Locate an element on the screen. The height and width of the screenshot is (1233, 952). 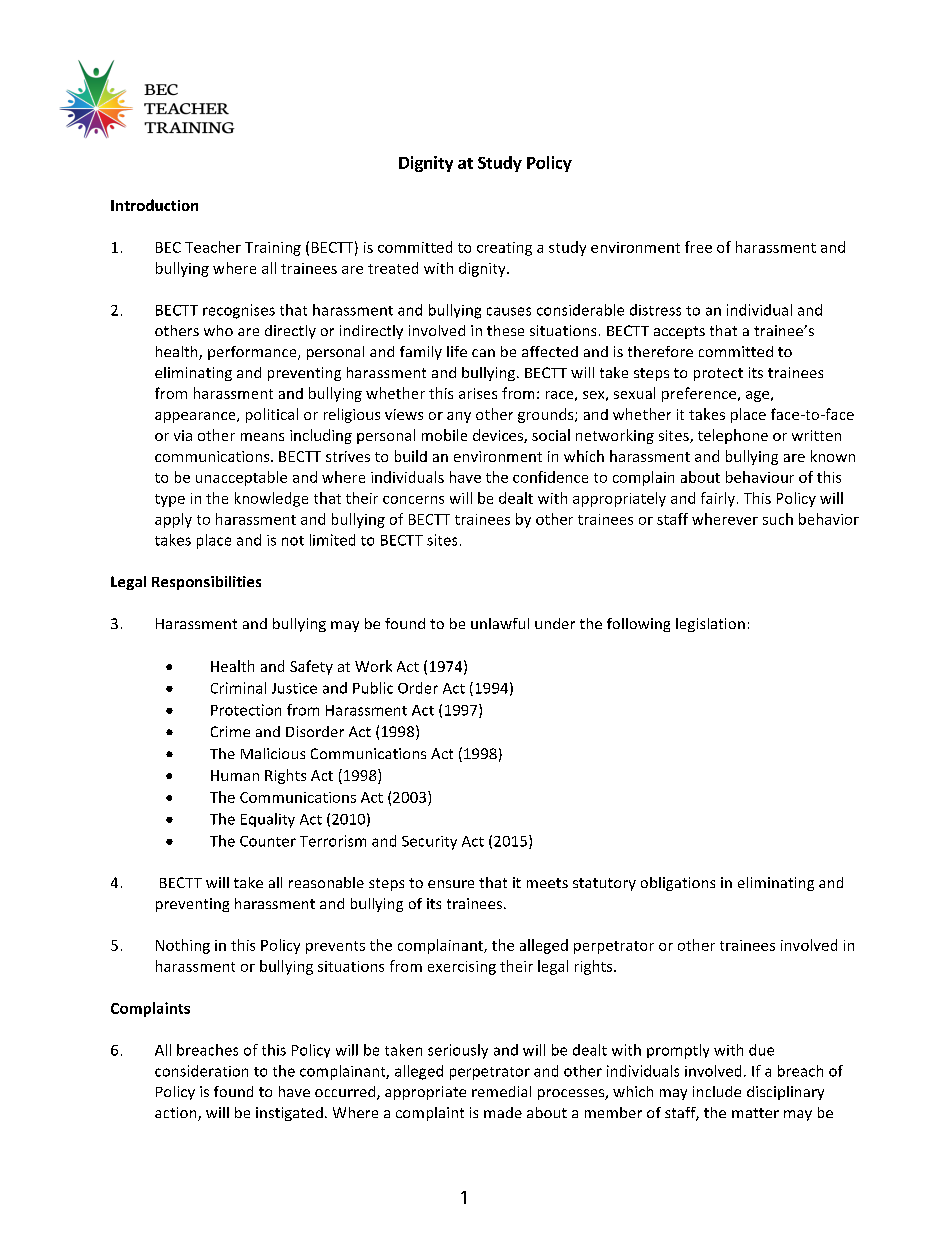
confidence is located at coordinates (550, 477).
